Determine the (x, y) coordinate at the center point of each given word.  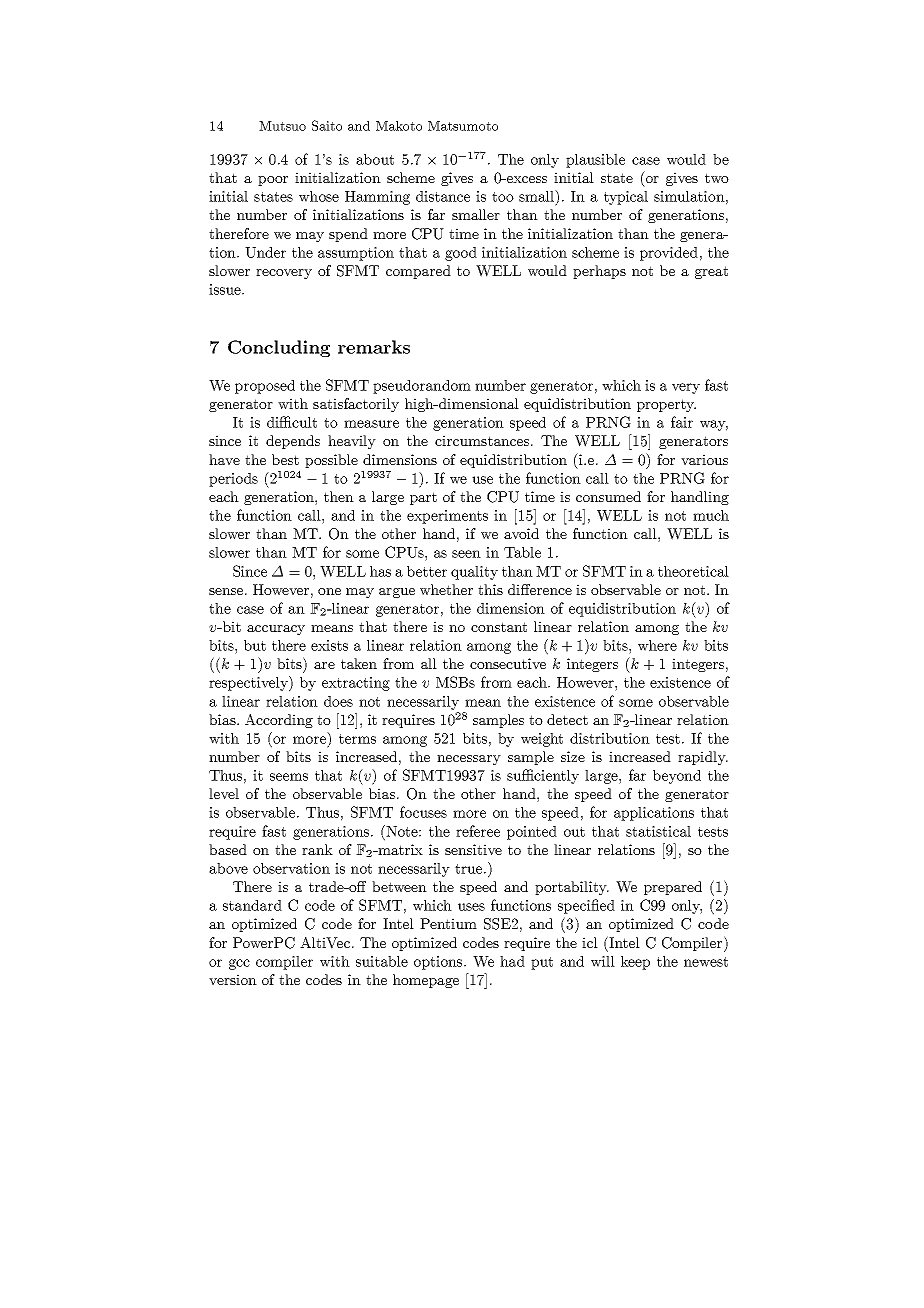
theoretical (693, 571)
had (512, 961)
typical (626, 198)
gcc (239, 964)
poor (273, 181)
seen (466, 554)
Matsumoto (463, 126)
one (329, 591)
